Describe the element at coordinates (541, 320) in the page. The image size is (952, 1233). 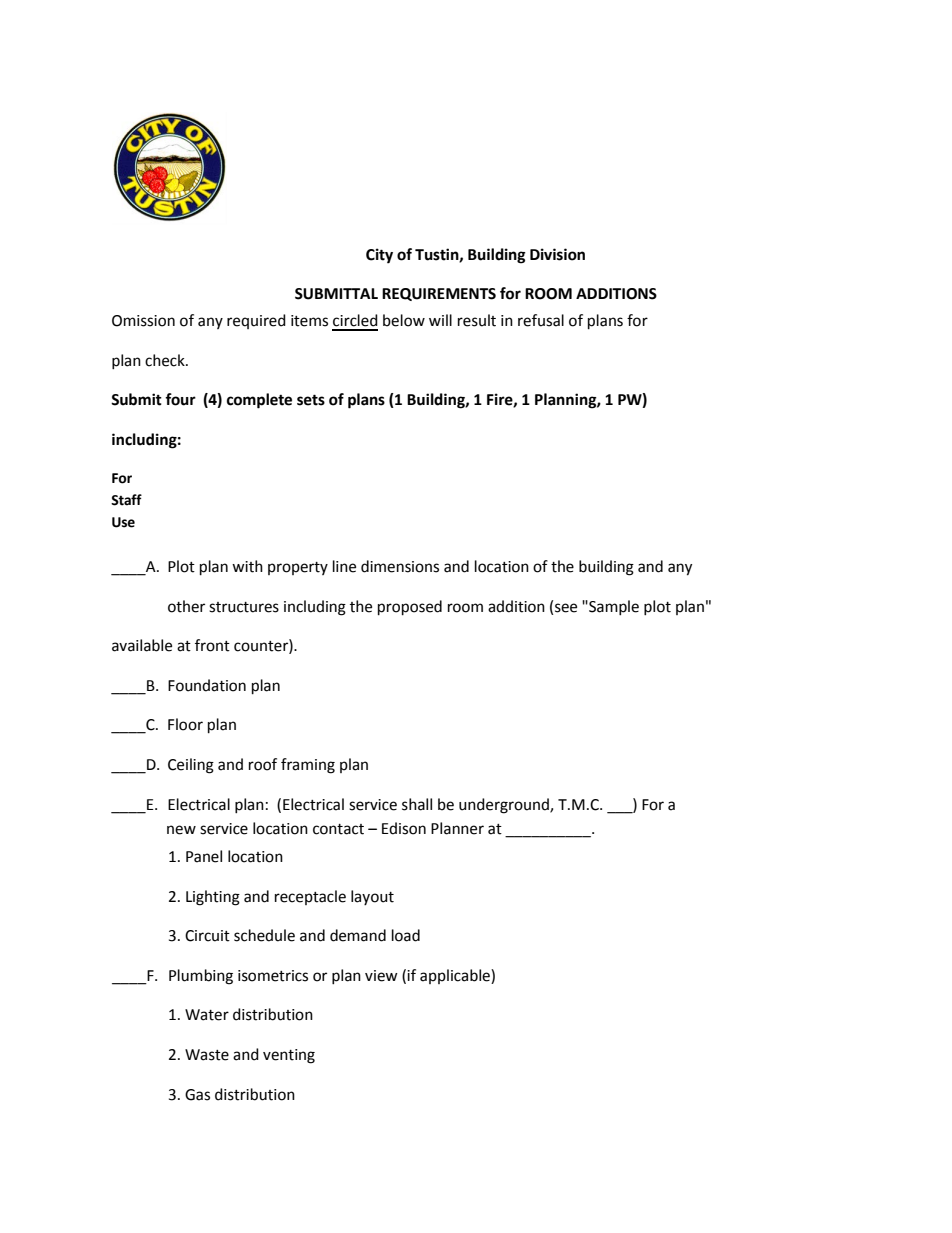
I see `refusal` at that location.
